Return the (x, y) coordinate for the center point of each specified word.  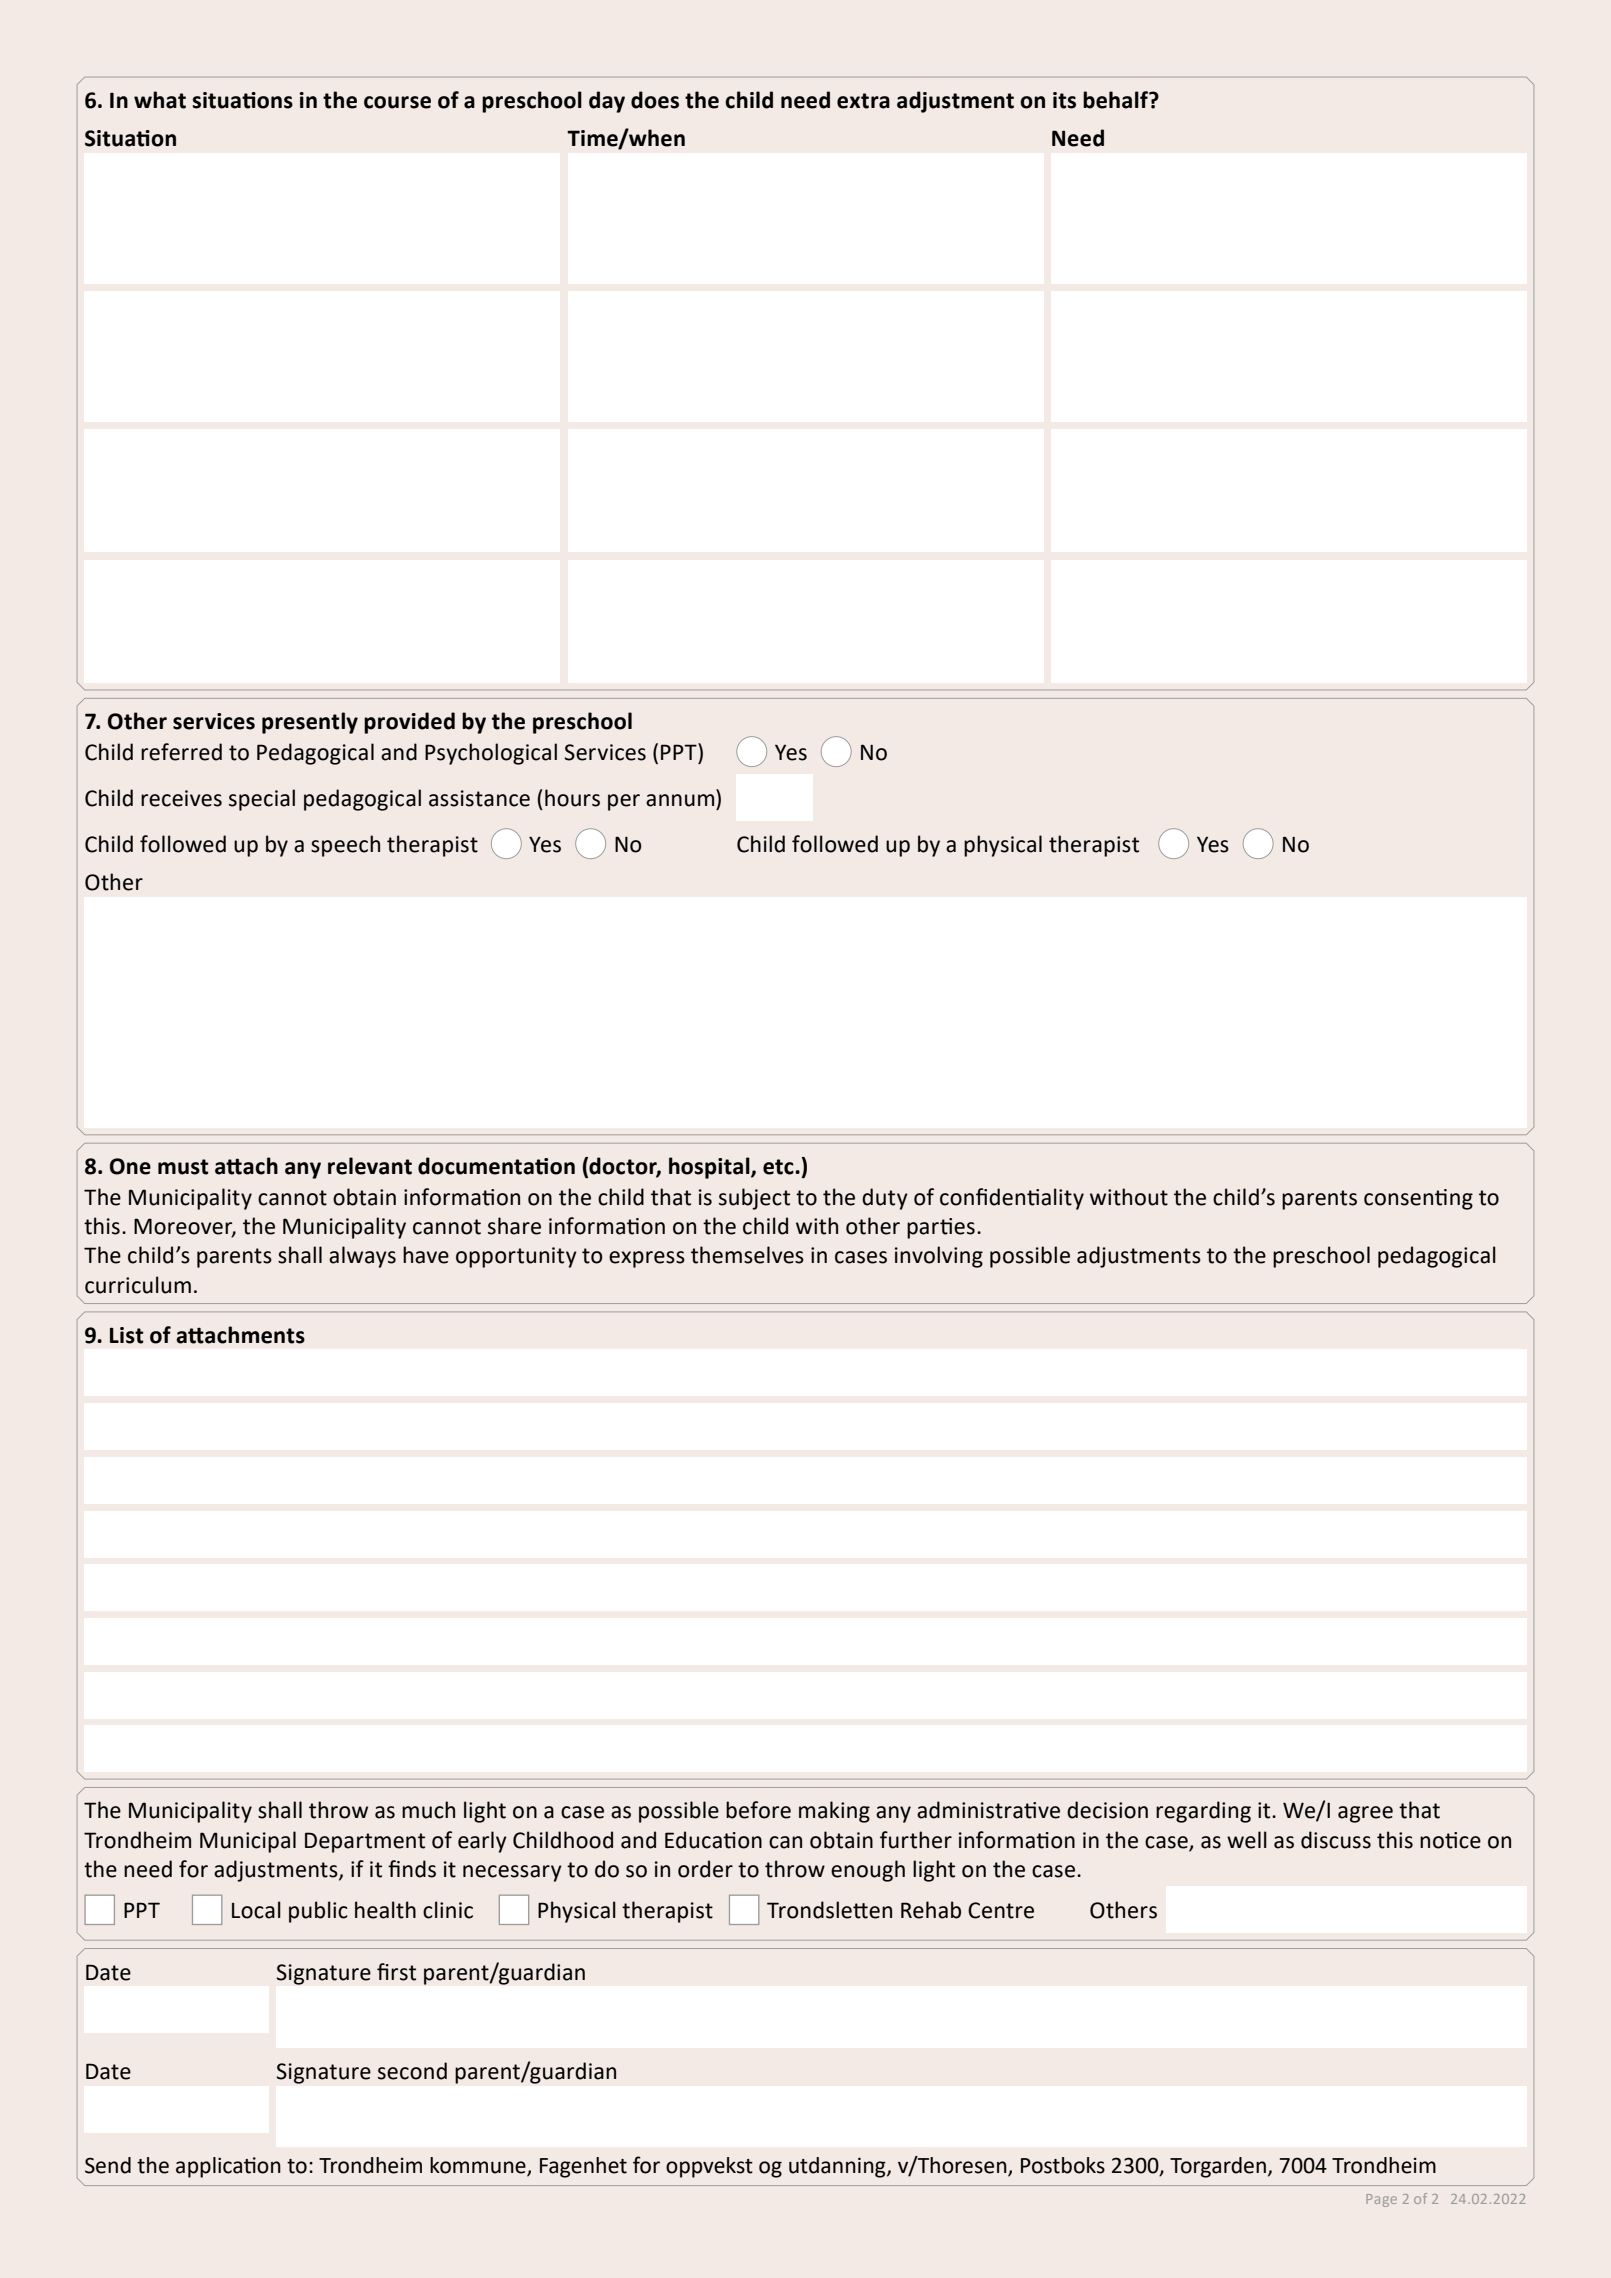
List (127, 1335)
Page (1381, 2200)
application (228, 2167)
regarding (1203, 1812)
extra (863, 101)
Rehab (931, 1910)
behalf (1116, 100)
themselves (747, 1255)
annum (680, 800)
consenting (1418, 1199)
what (160, 100)
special (262, 800)
